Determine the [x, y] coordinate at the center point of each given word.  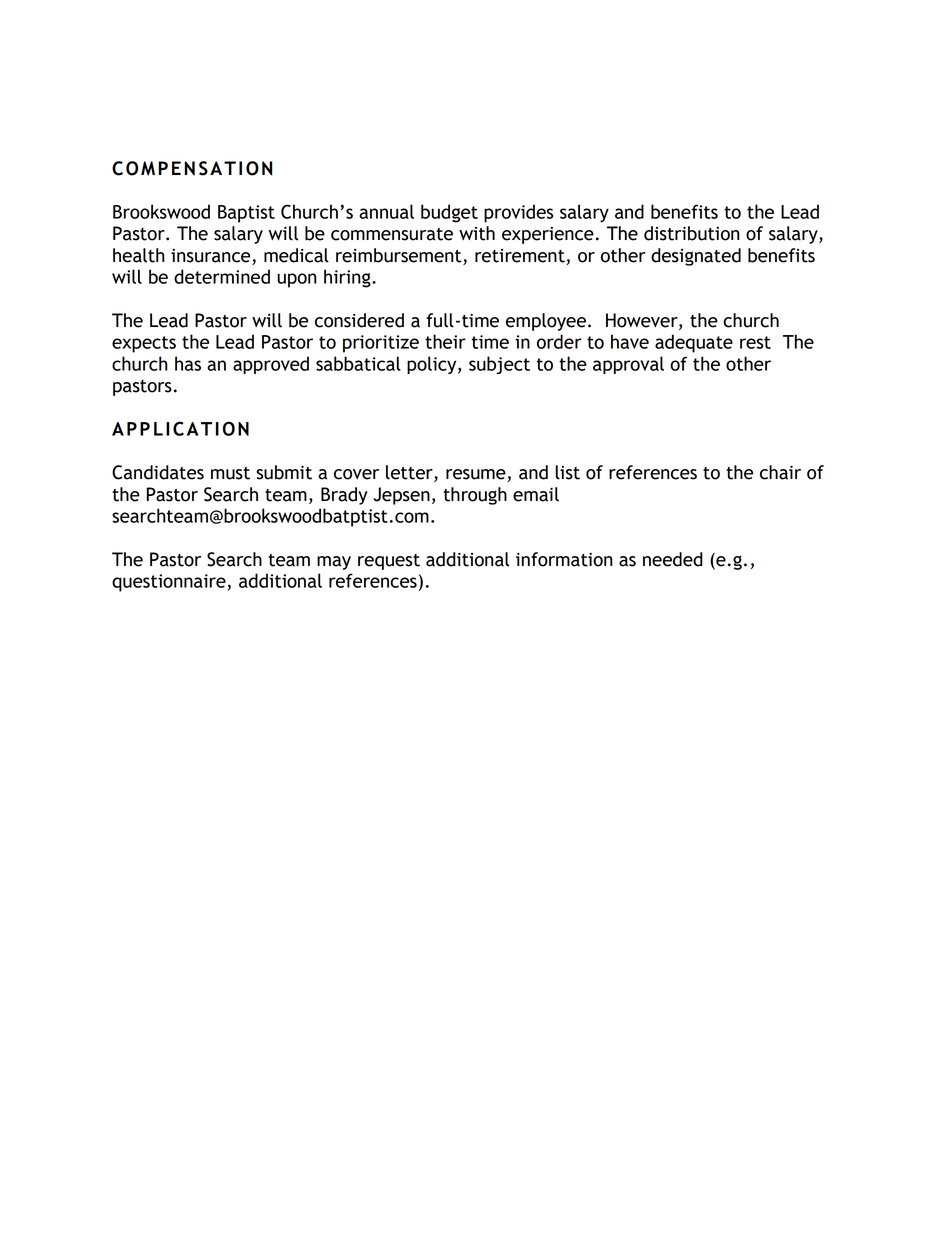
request [389, 562]
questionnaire [170, 583]
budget [449, 213]
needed [673, 559]
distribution [691, 233]
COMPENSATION [192, 168]
